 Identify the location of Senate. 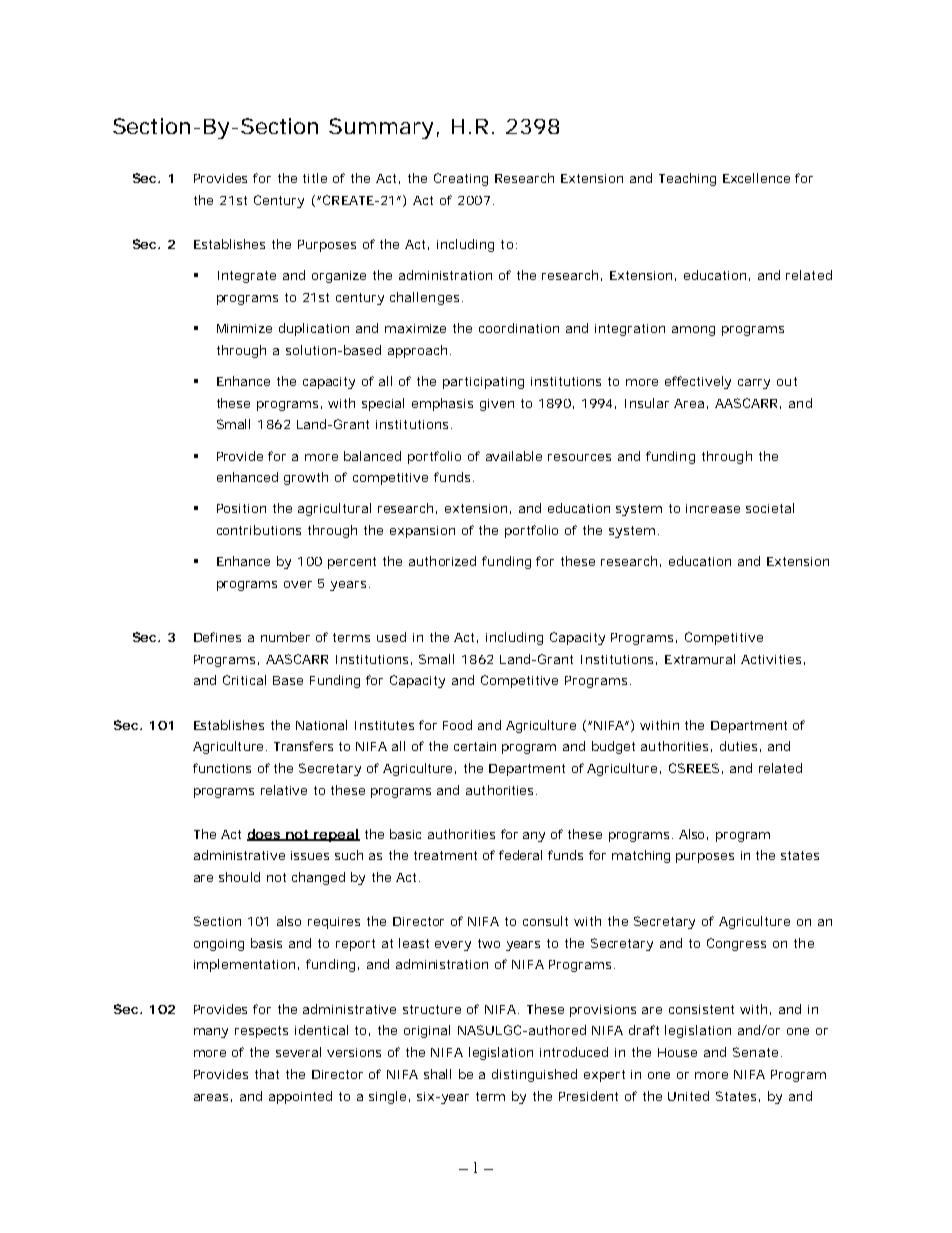
(755, 1052).
